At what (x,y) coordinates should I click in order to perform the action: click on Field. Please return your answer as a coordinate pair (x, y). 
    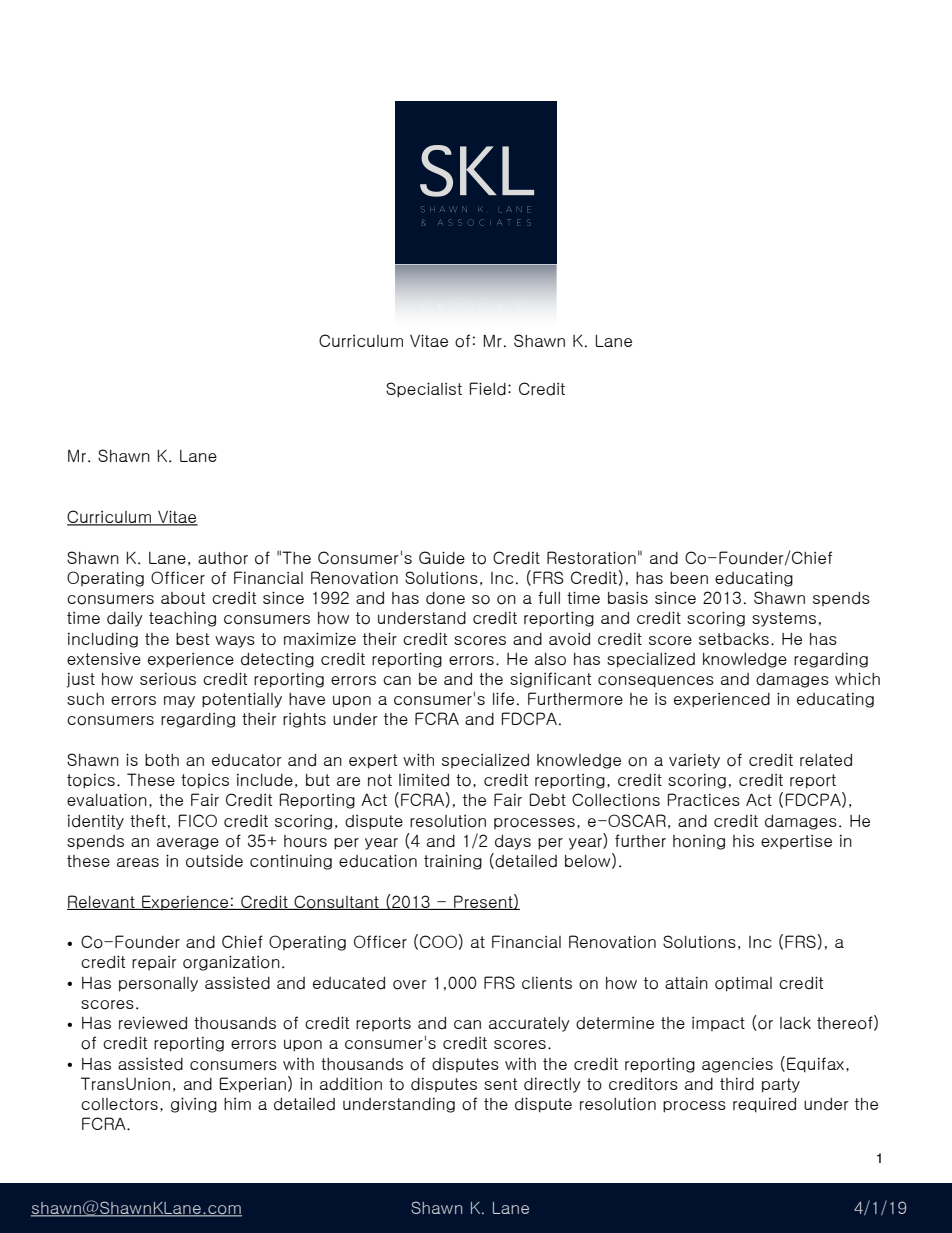
    Looking at the image, I should click on (488, 389).
